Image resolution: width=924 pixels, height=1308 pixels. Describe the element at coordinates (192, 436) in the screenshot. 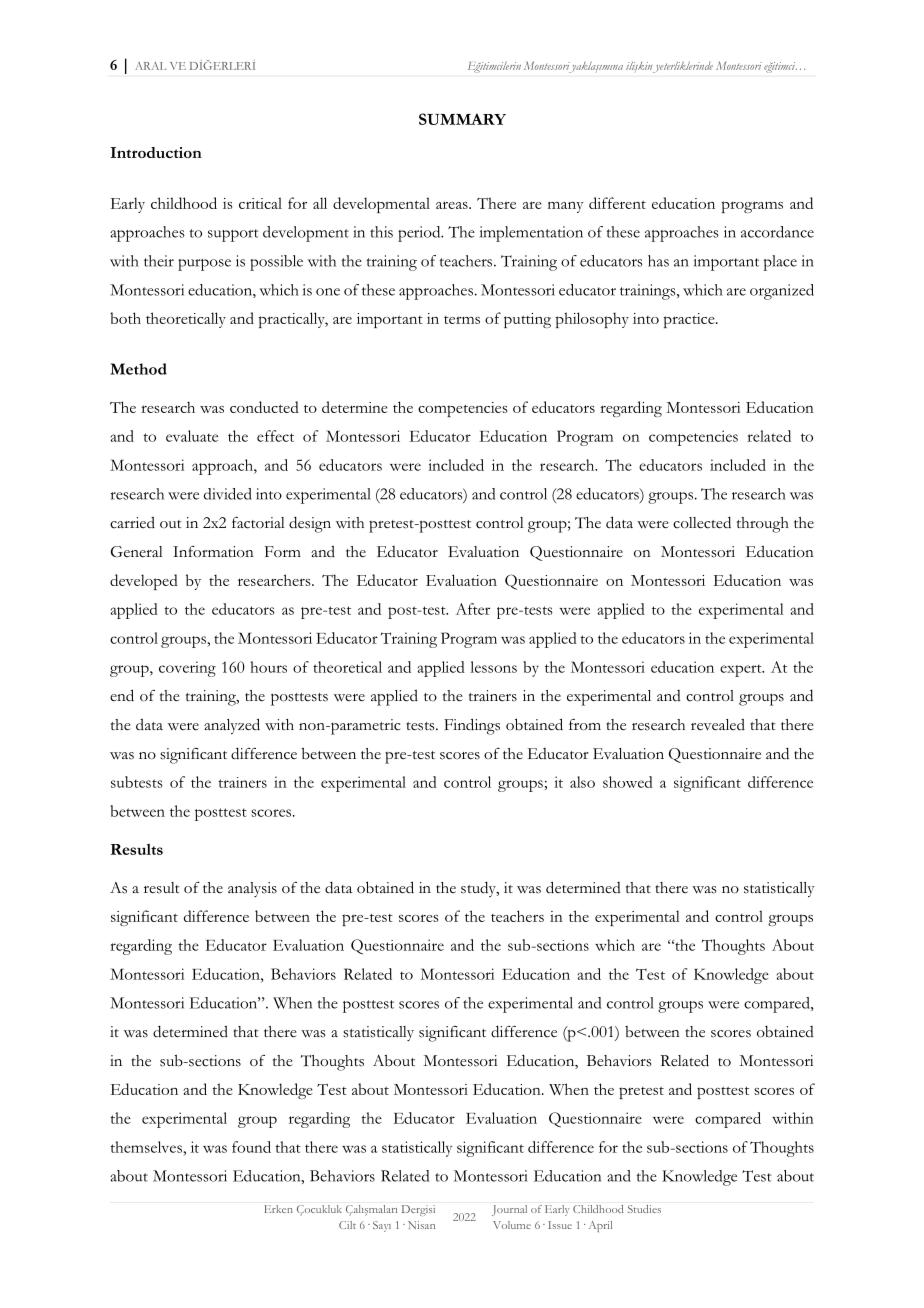

I see `evaluate` at that location.
